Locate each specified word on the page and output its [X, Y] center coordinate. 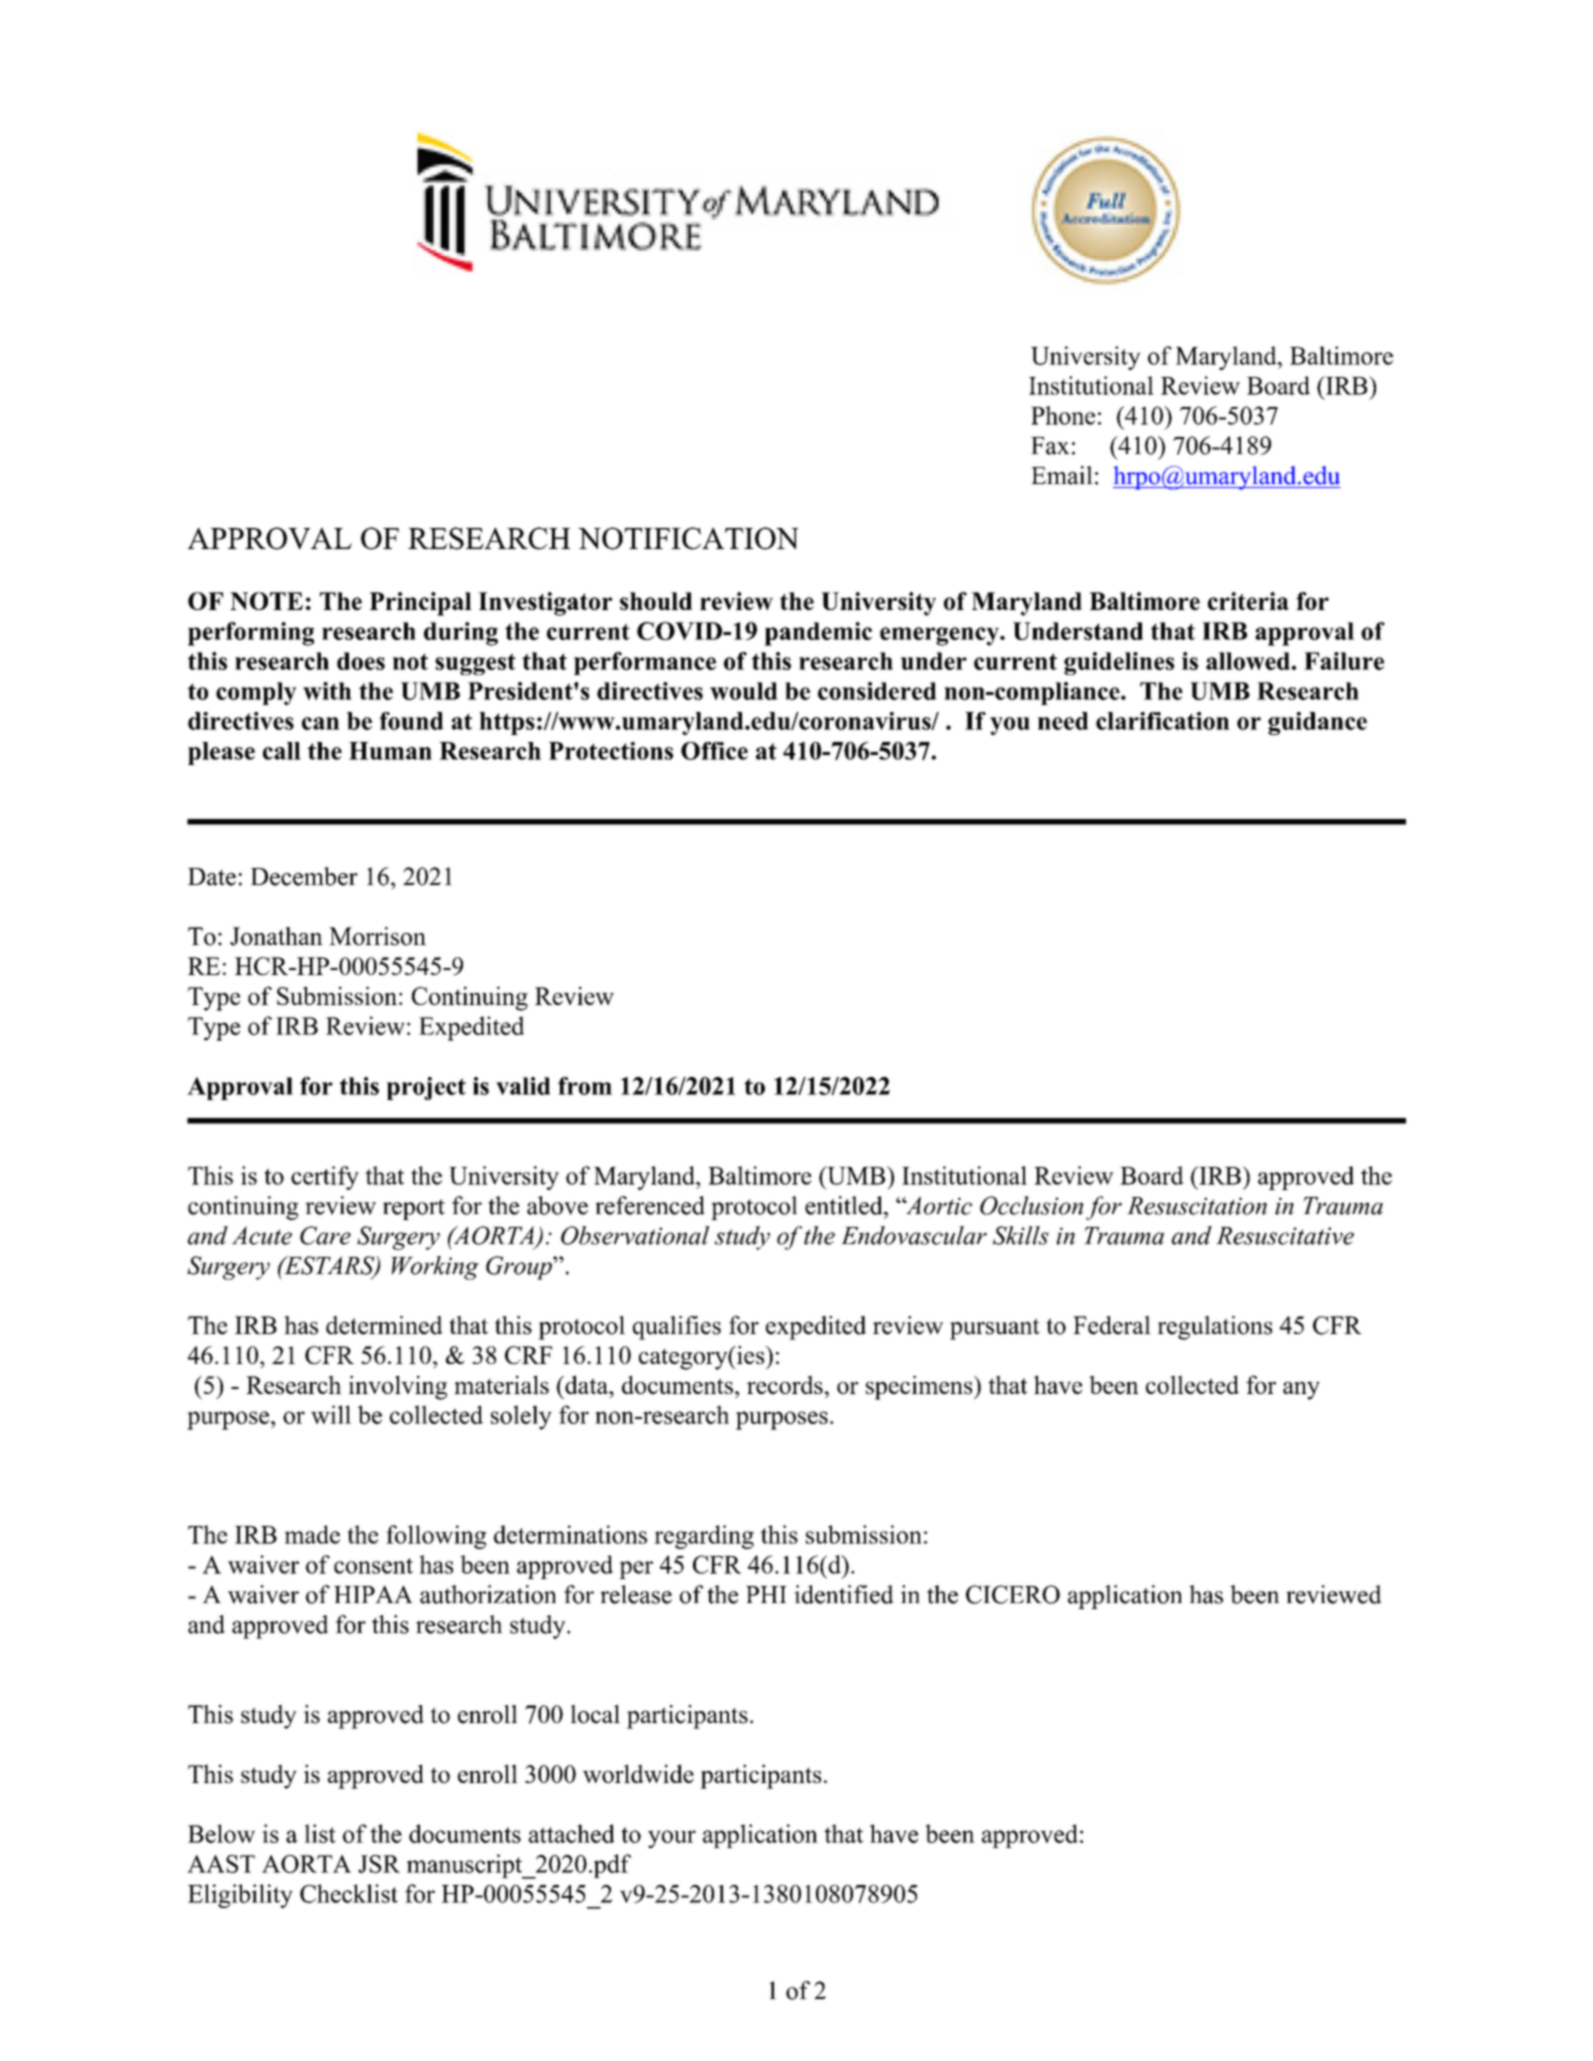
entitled [845, 1205]
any [1301, 1391]
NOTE [266, 601]
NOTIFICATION [688, 538]
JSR [379, 1864]
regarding [704, 1537]
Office [714, 751]
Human [390, 751]
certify [325, 1178]
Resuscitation [1197, 1206]
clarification [1163, 721]
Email [1062, 475]
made [312, 1534]
